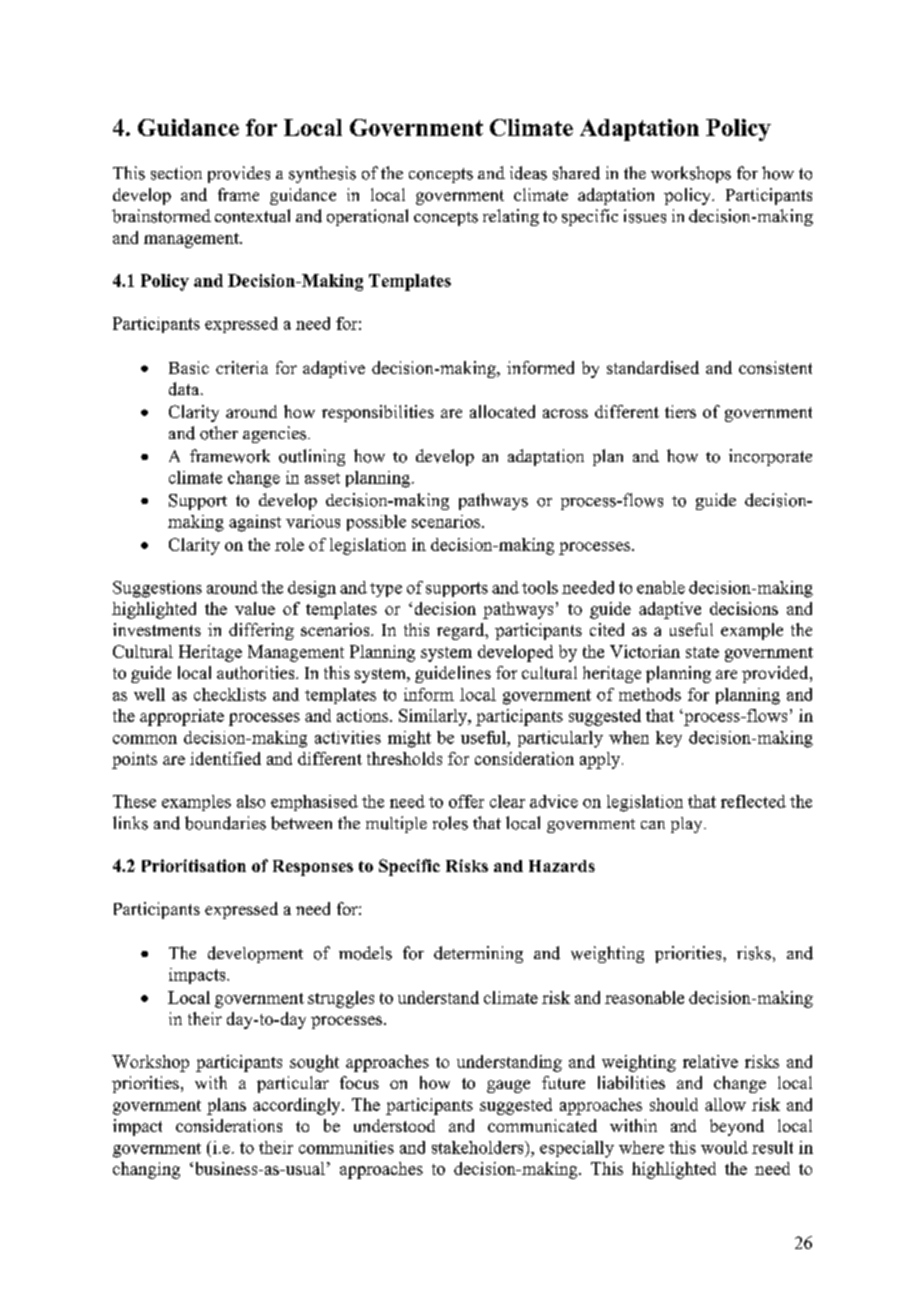 The image size is (924, 1308). I want to click on possible, so click(376, 523).
